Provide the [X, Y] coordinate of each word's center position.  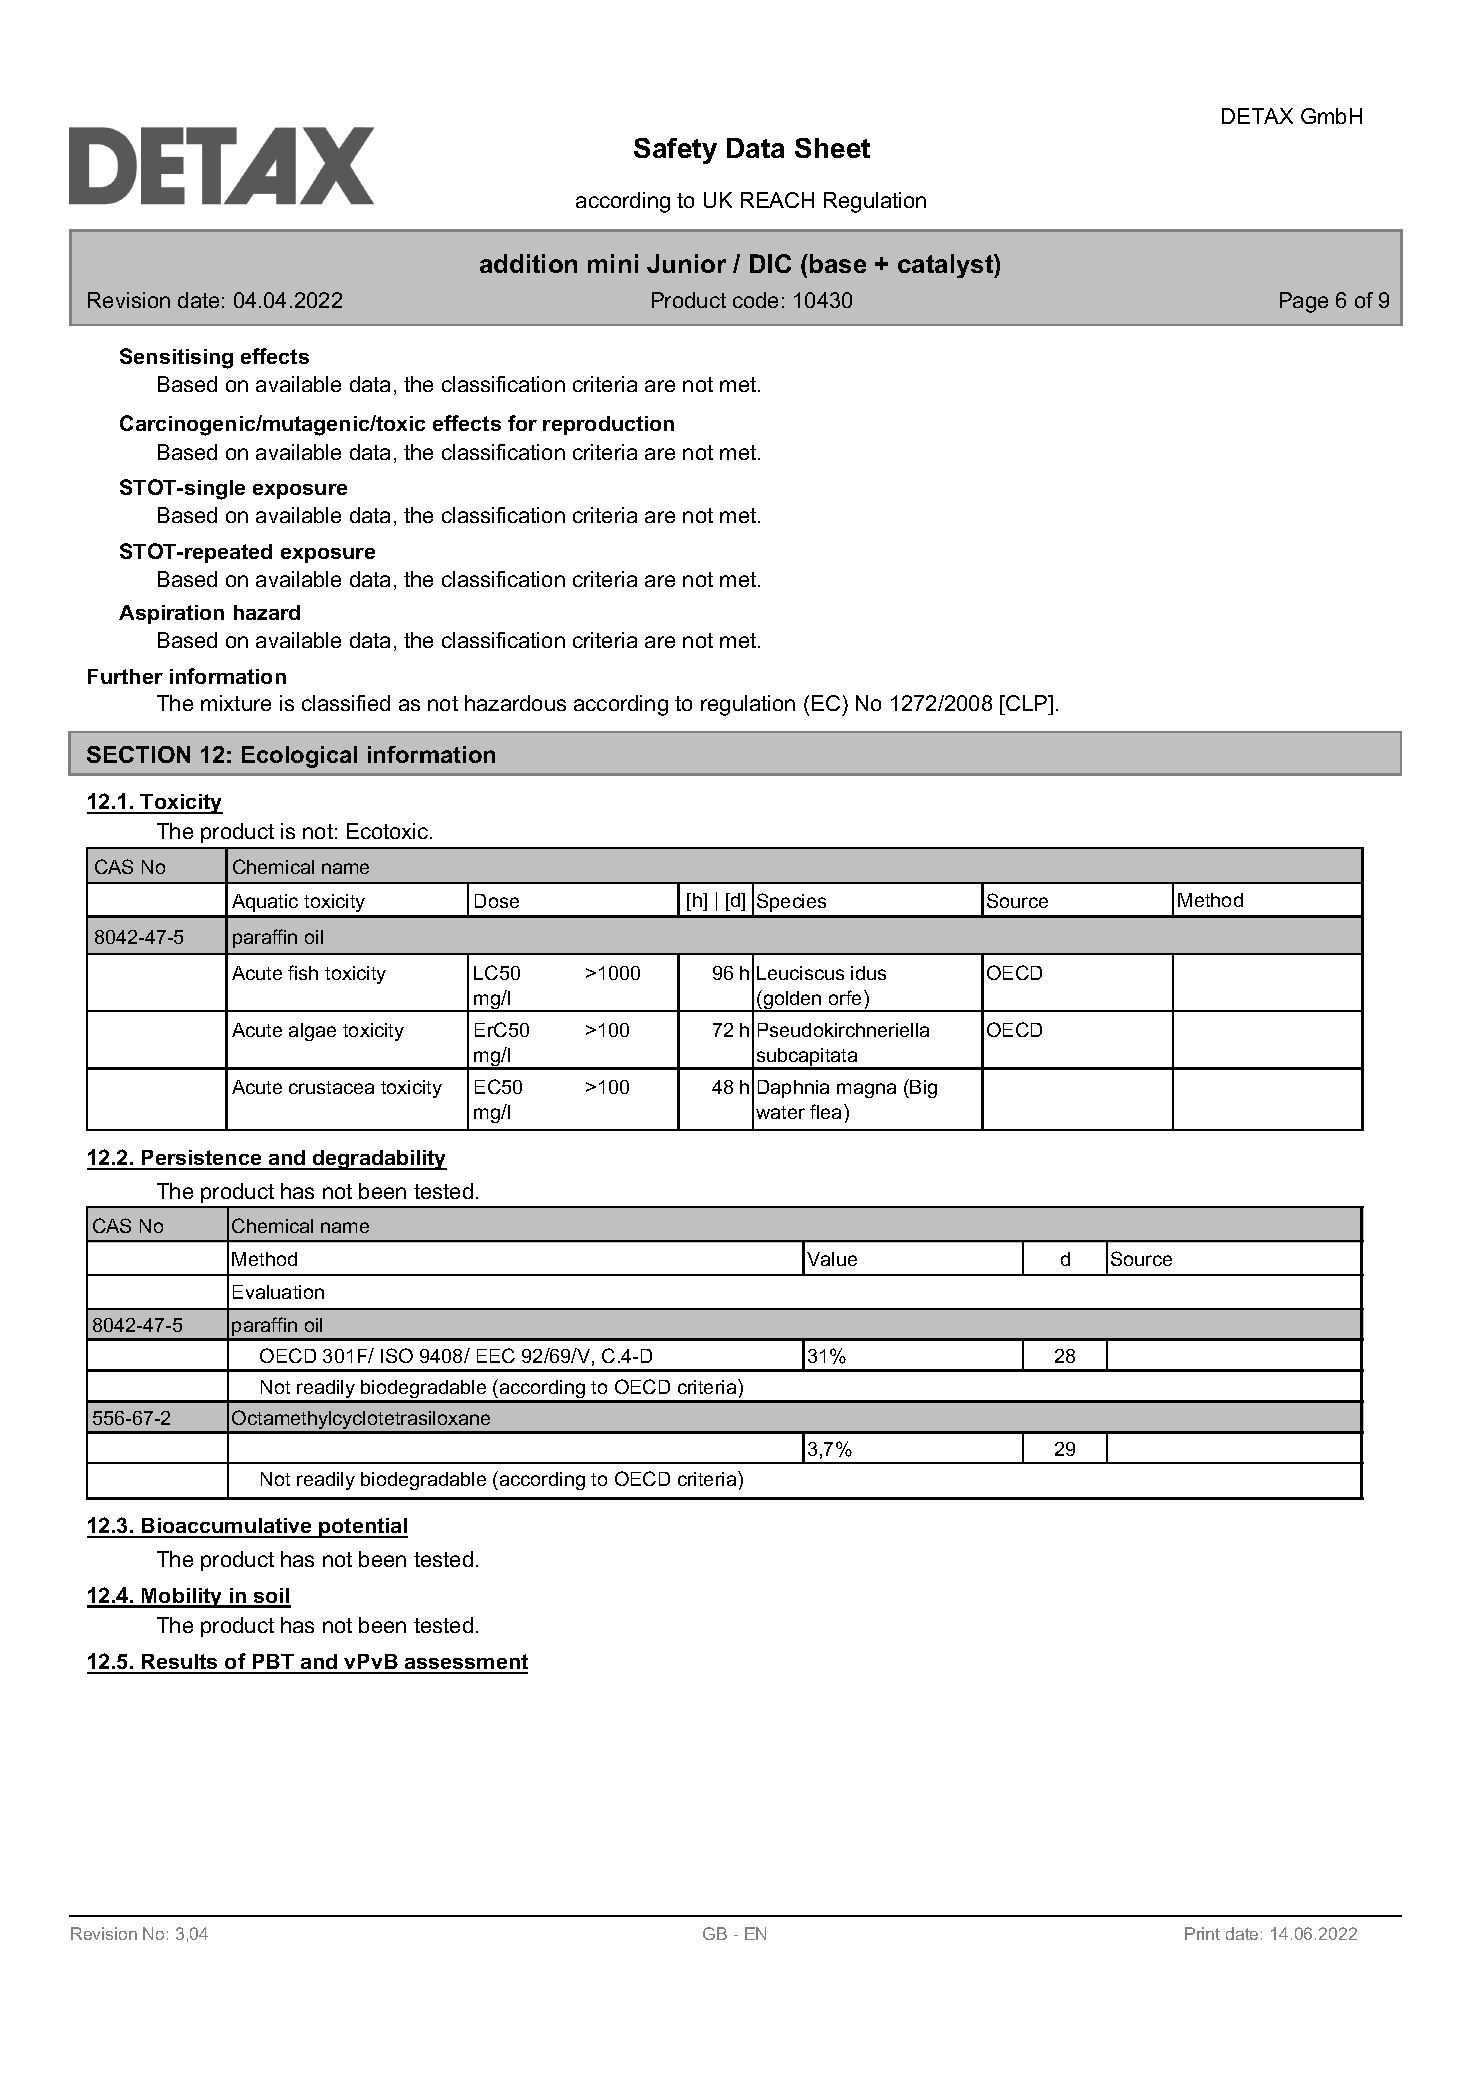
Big [923, 1089]
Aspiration [171, 614]
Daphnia [793, 1089]
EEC [496, 1355]
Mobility [182, 1598]
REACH [777, 200]
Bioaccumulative [227, 1527]
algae [312, 1032]
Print [1202, 1933]
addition [528, 263]
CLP [1027, 703]
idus [868, 973]
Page [1304, 302]
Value [832, 1259]
